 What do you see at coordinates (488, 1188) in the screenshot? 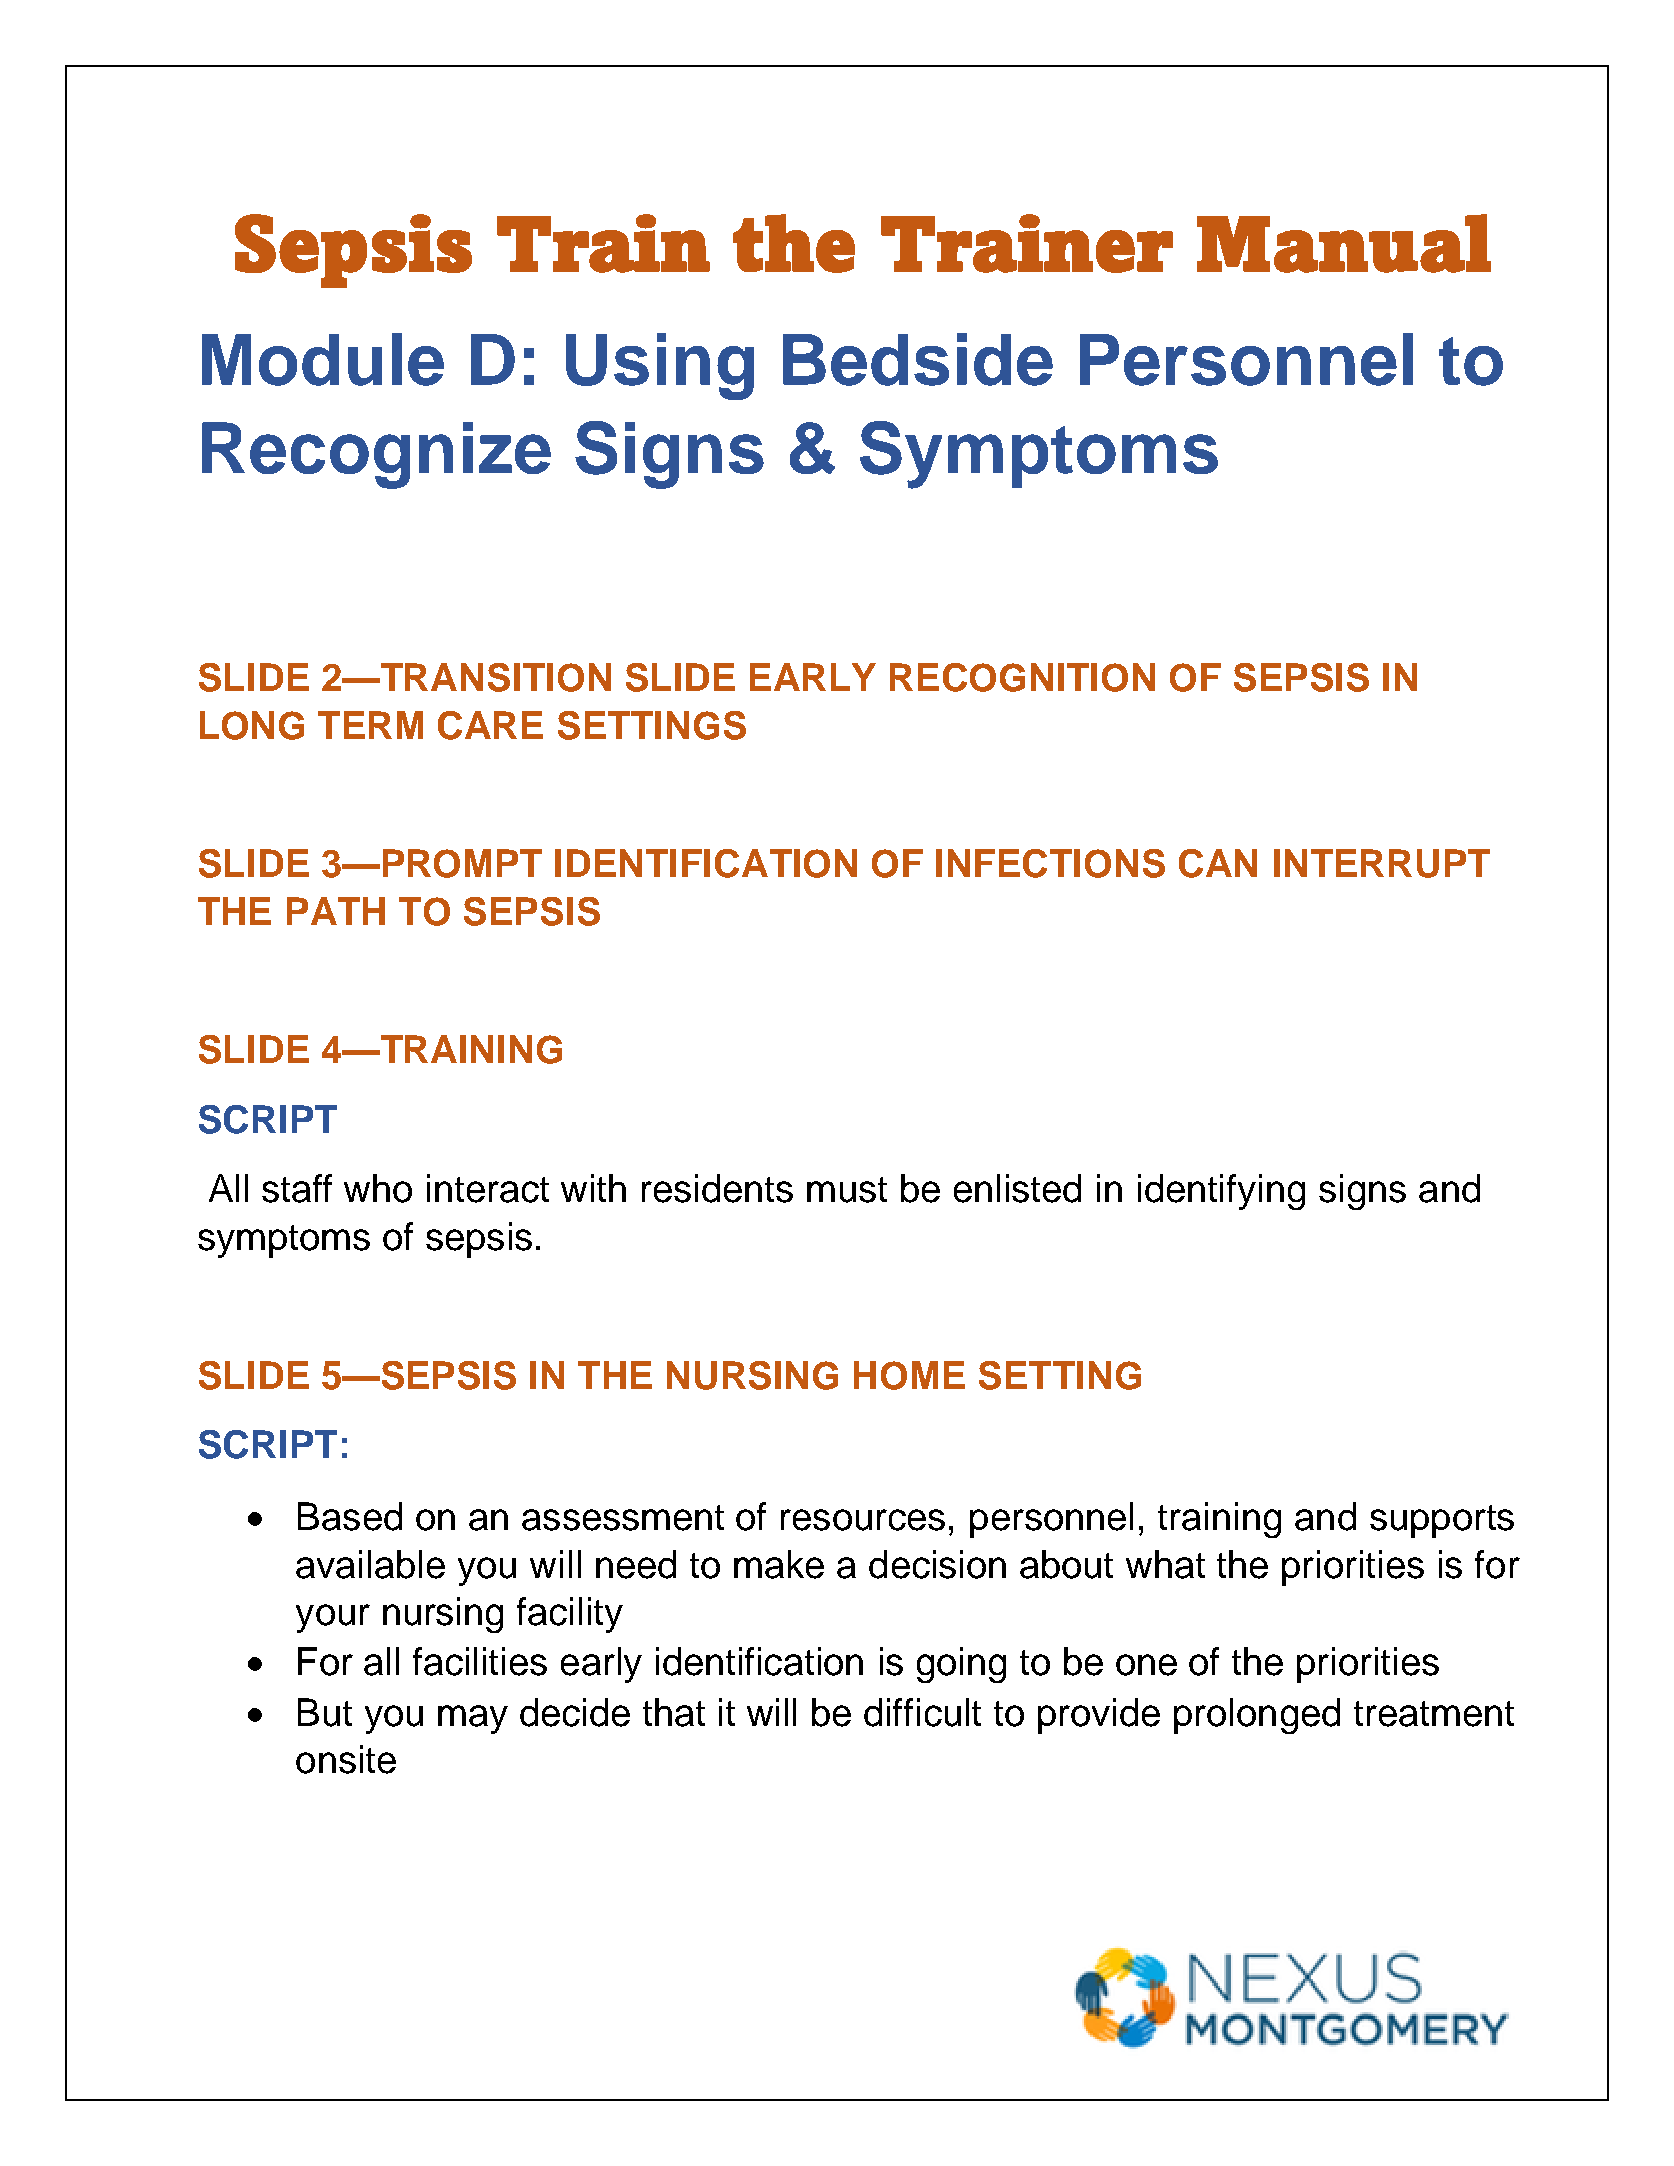
I see `interact` at bounding box center [488, 1188].
